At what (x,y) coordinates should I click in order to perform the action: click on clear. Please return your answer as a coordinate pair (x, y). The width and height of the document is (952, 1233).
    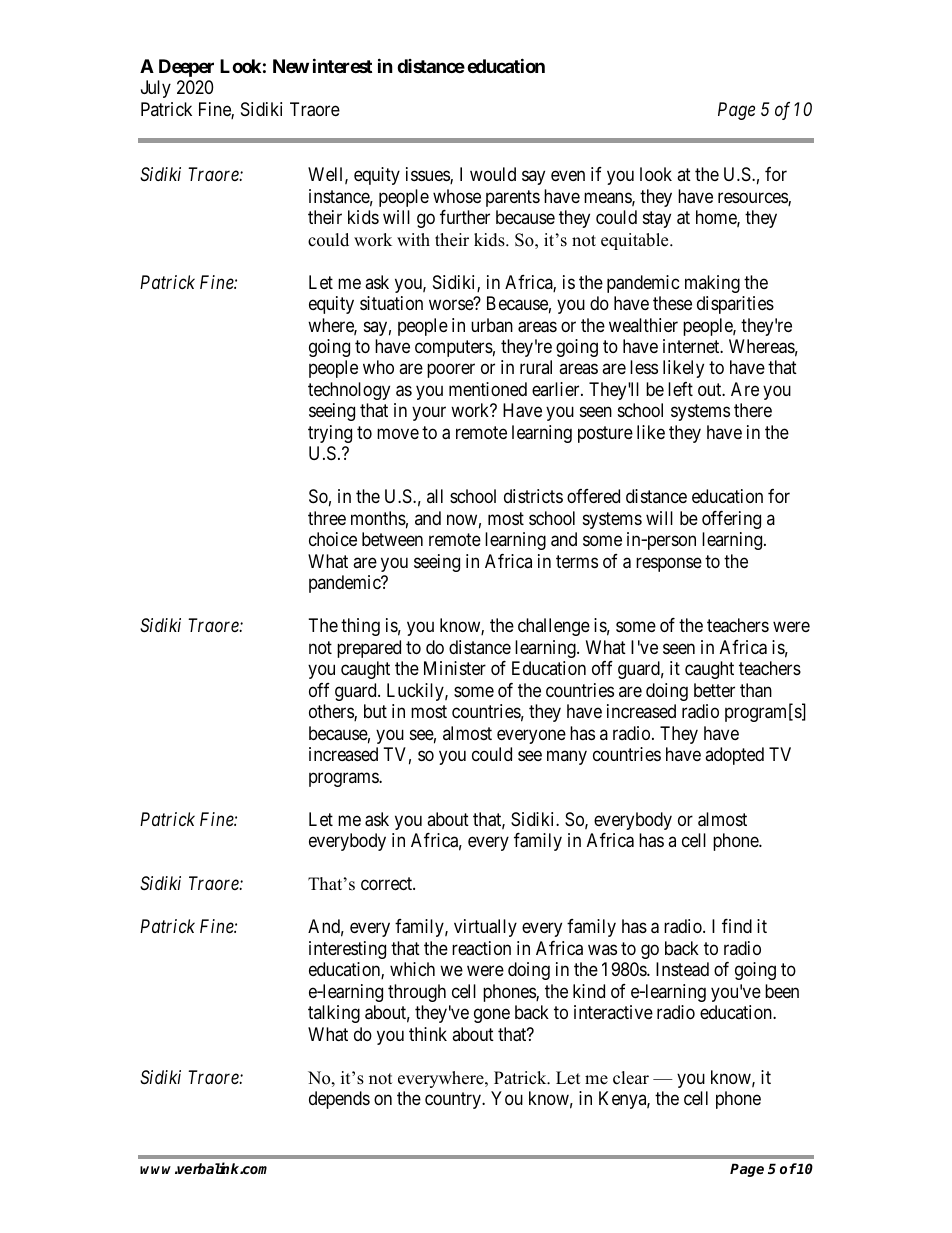
    Looking at the image, I should click on (631, 1078).
